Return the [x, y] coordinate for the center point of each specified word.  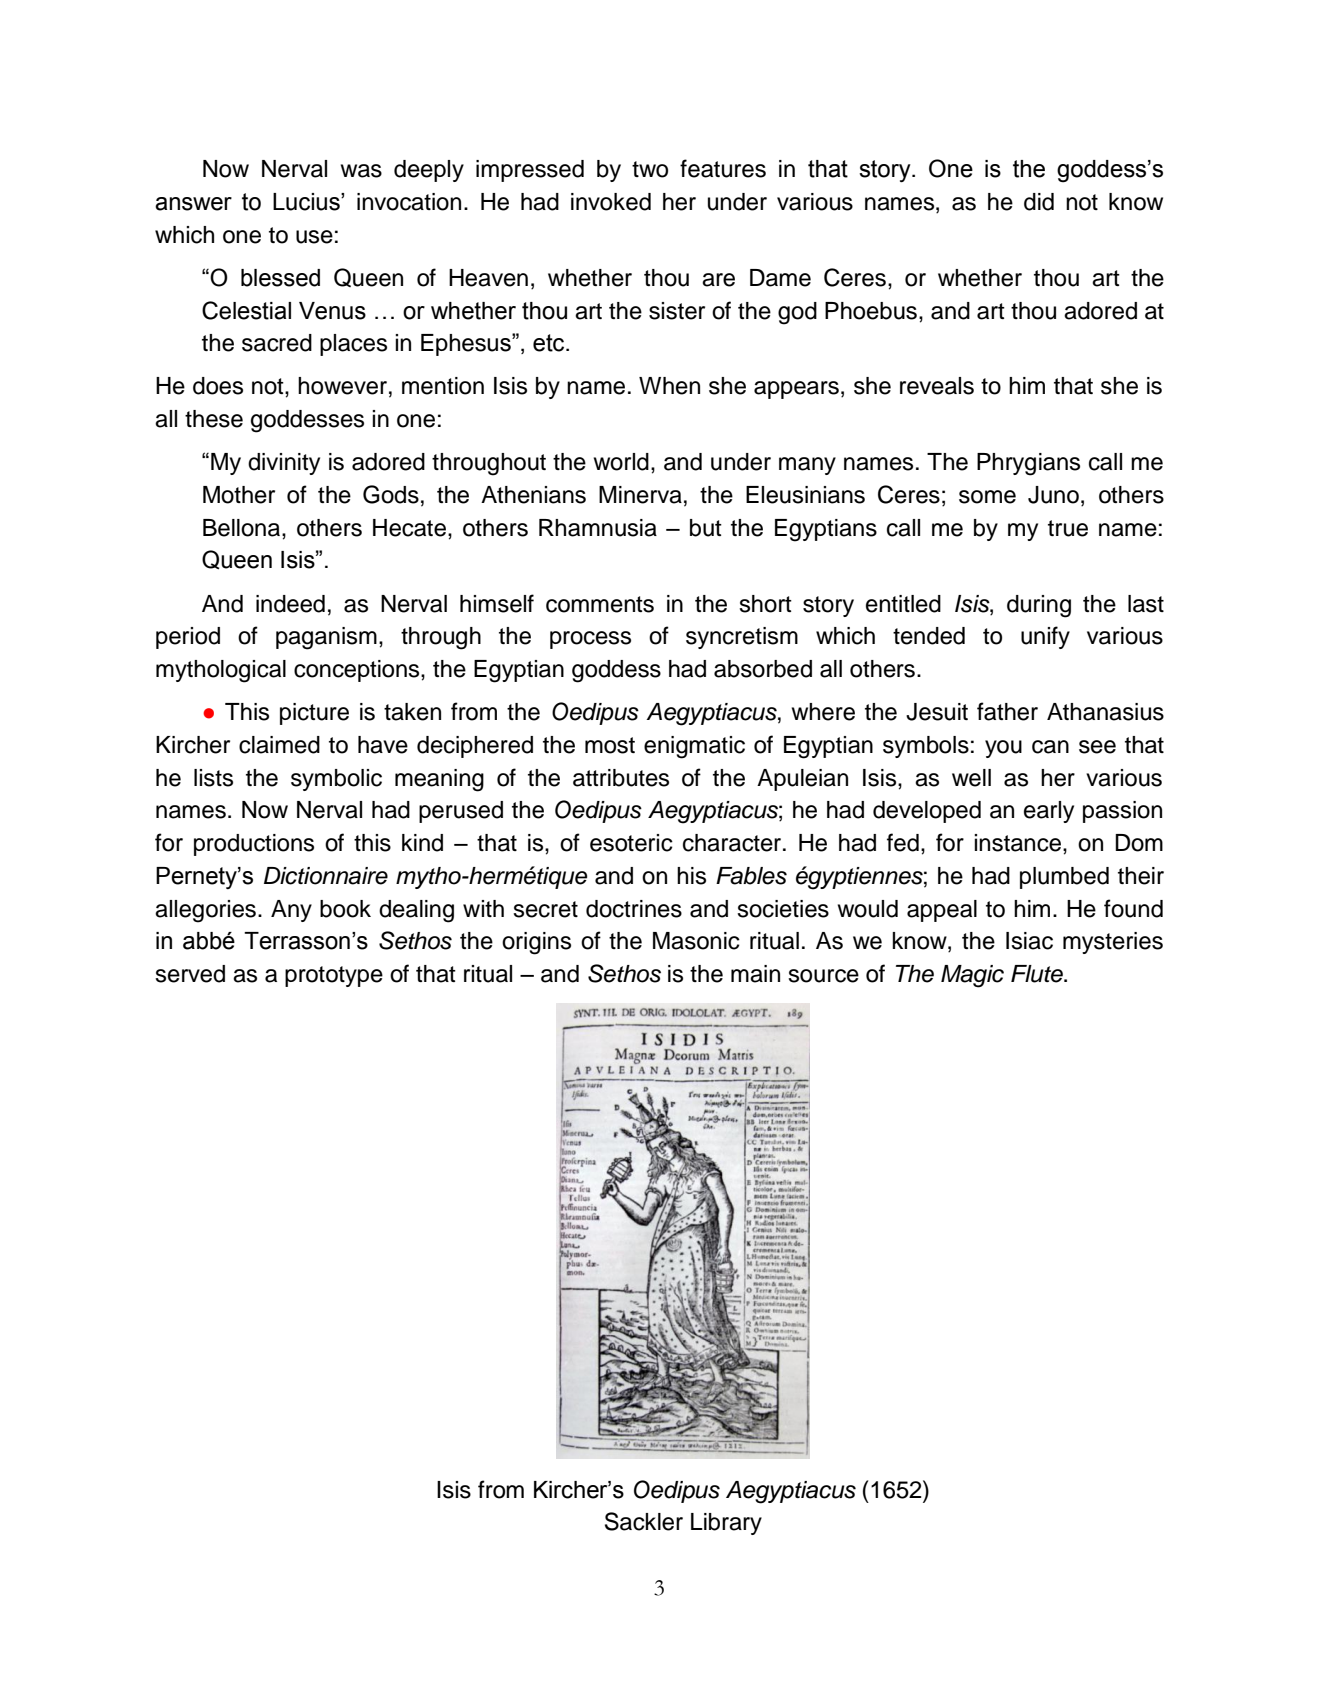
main [755, 974]
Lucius [307, 202]
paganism [326, 638]
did [1039, 202]
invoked [611, 202]
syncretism [742, 638]
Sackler [644, 1521]
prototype [334, 976]
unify [1045, 637]
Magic [972, 976]
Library [726, 1524]
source [823, 976]
